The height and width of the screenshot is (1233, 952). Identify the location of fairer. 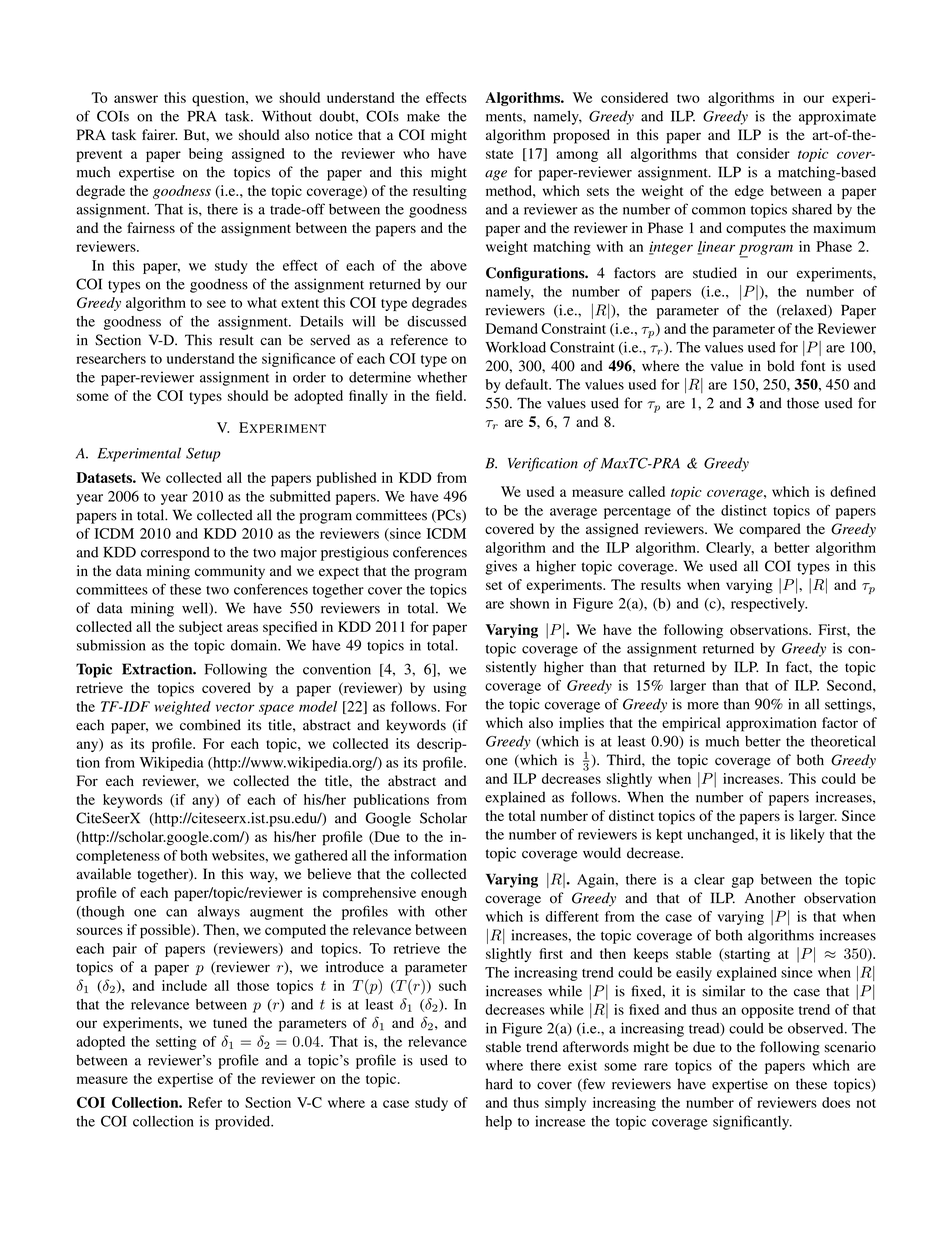
(159, 134).
